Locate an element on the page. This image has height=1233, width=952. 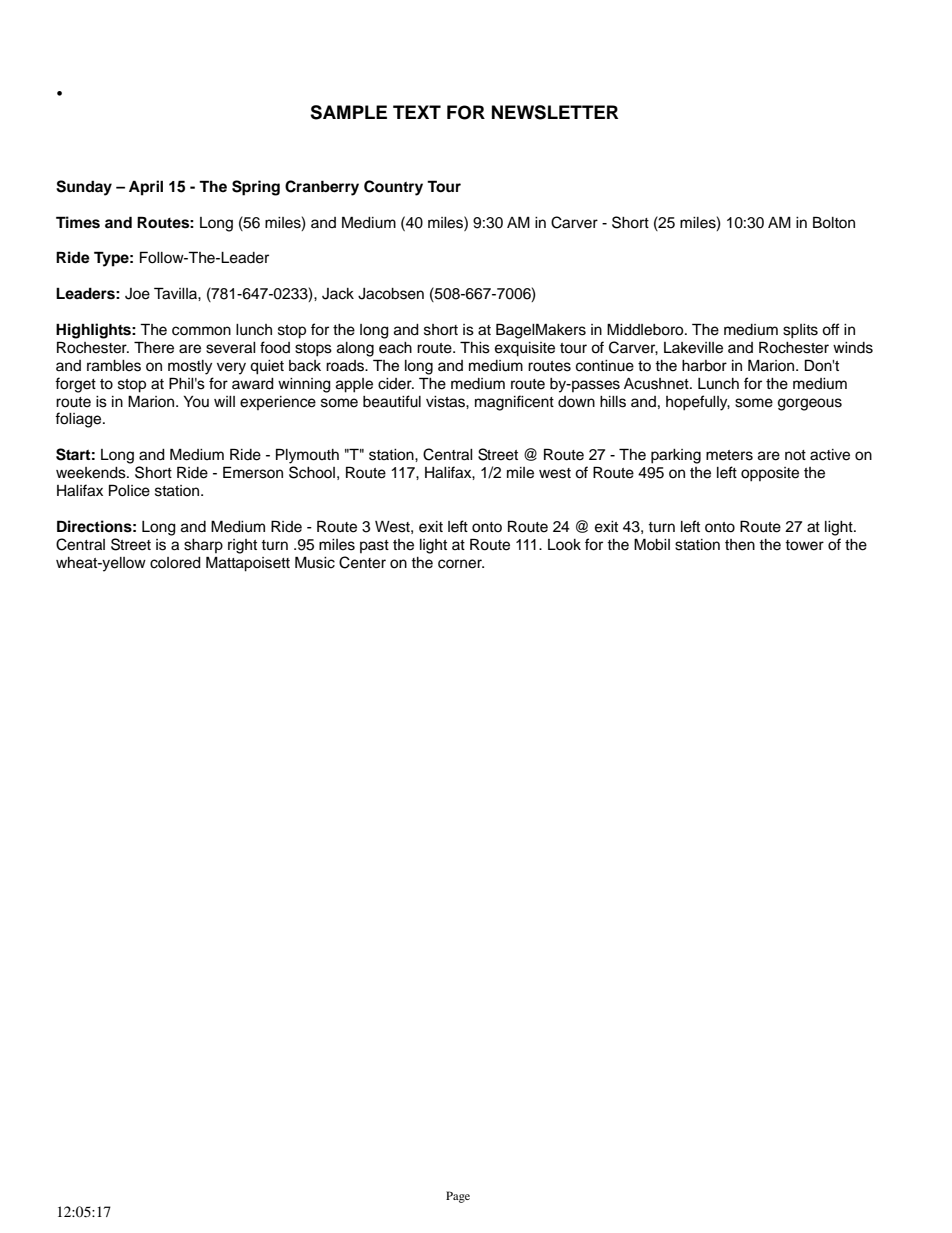
Music is located at coordinates (315, 562).
